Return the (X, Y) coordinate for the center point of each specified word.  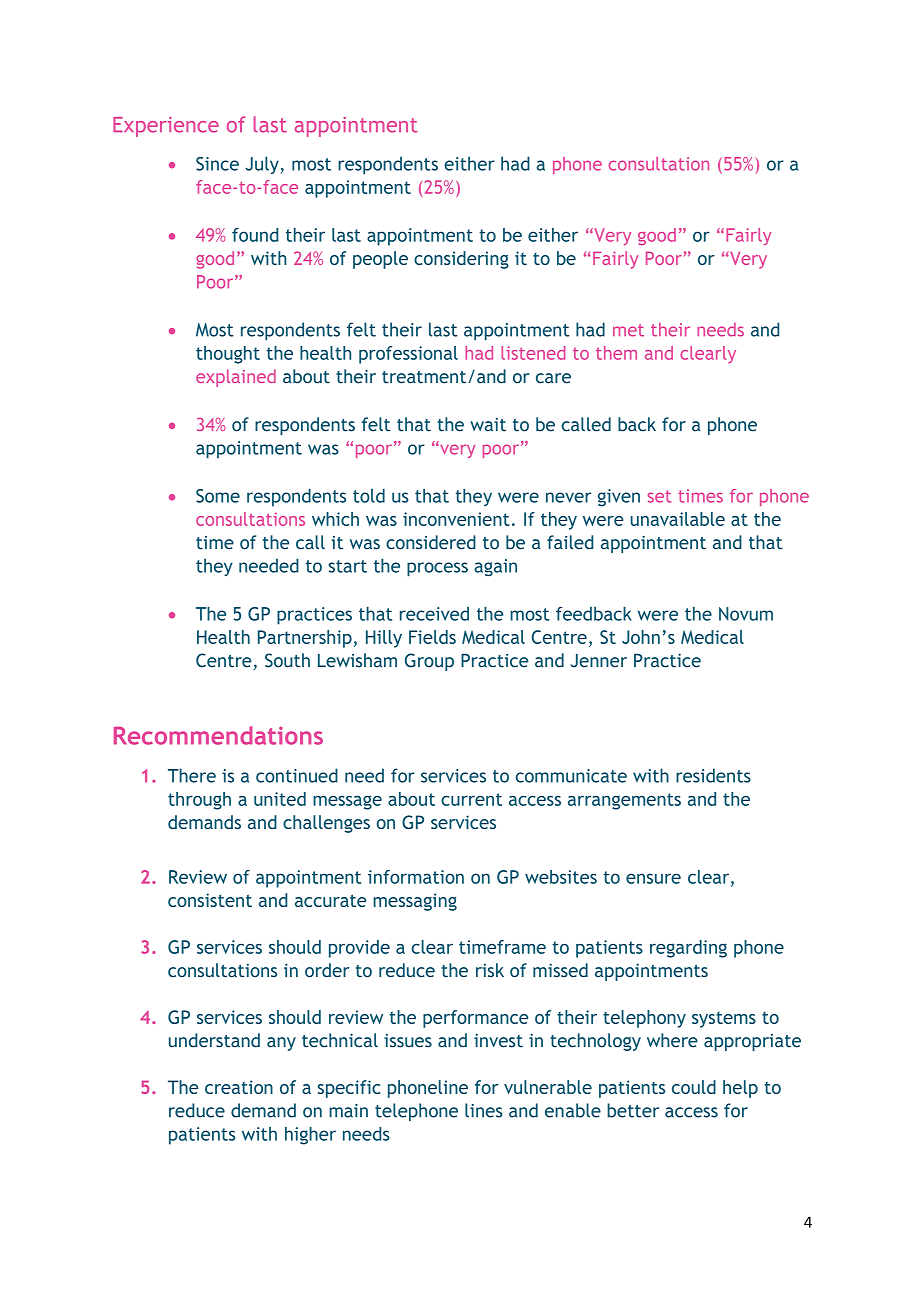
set (659, 496)
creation (239, 1087)
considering (461, 260)
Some (218, 496)
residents (713, 775)
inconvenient (456, 519)
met (628, 330)
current (471, 799)
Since (217, 164)
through (199, 801)
